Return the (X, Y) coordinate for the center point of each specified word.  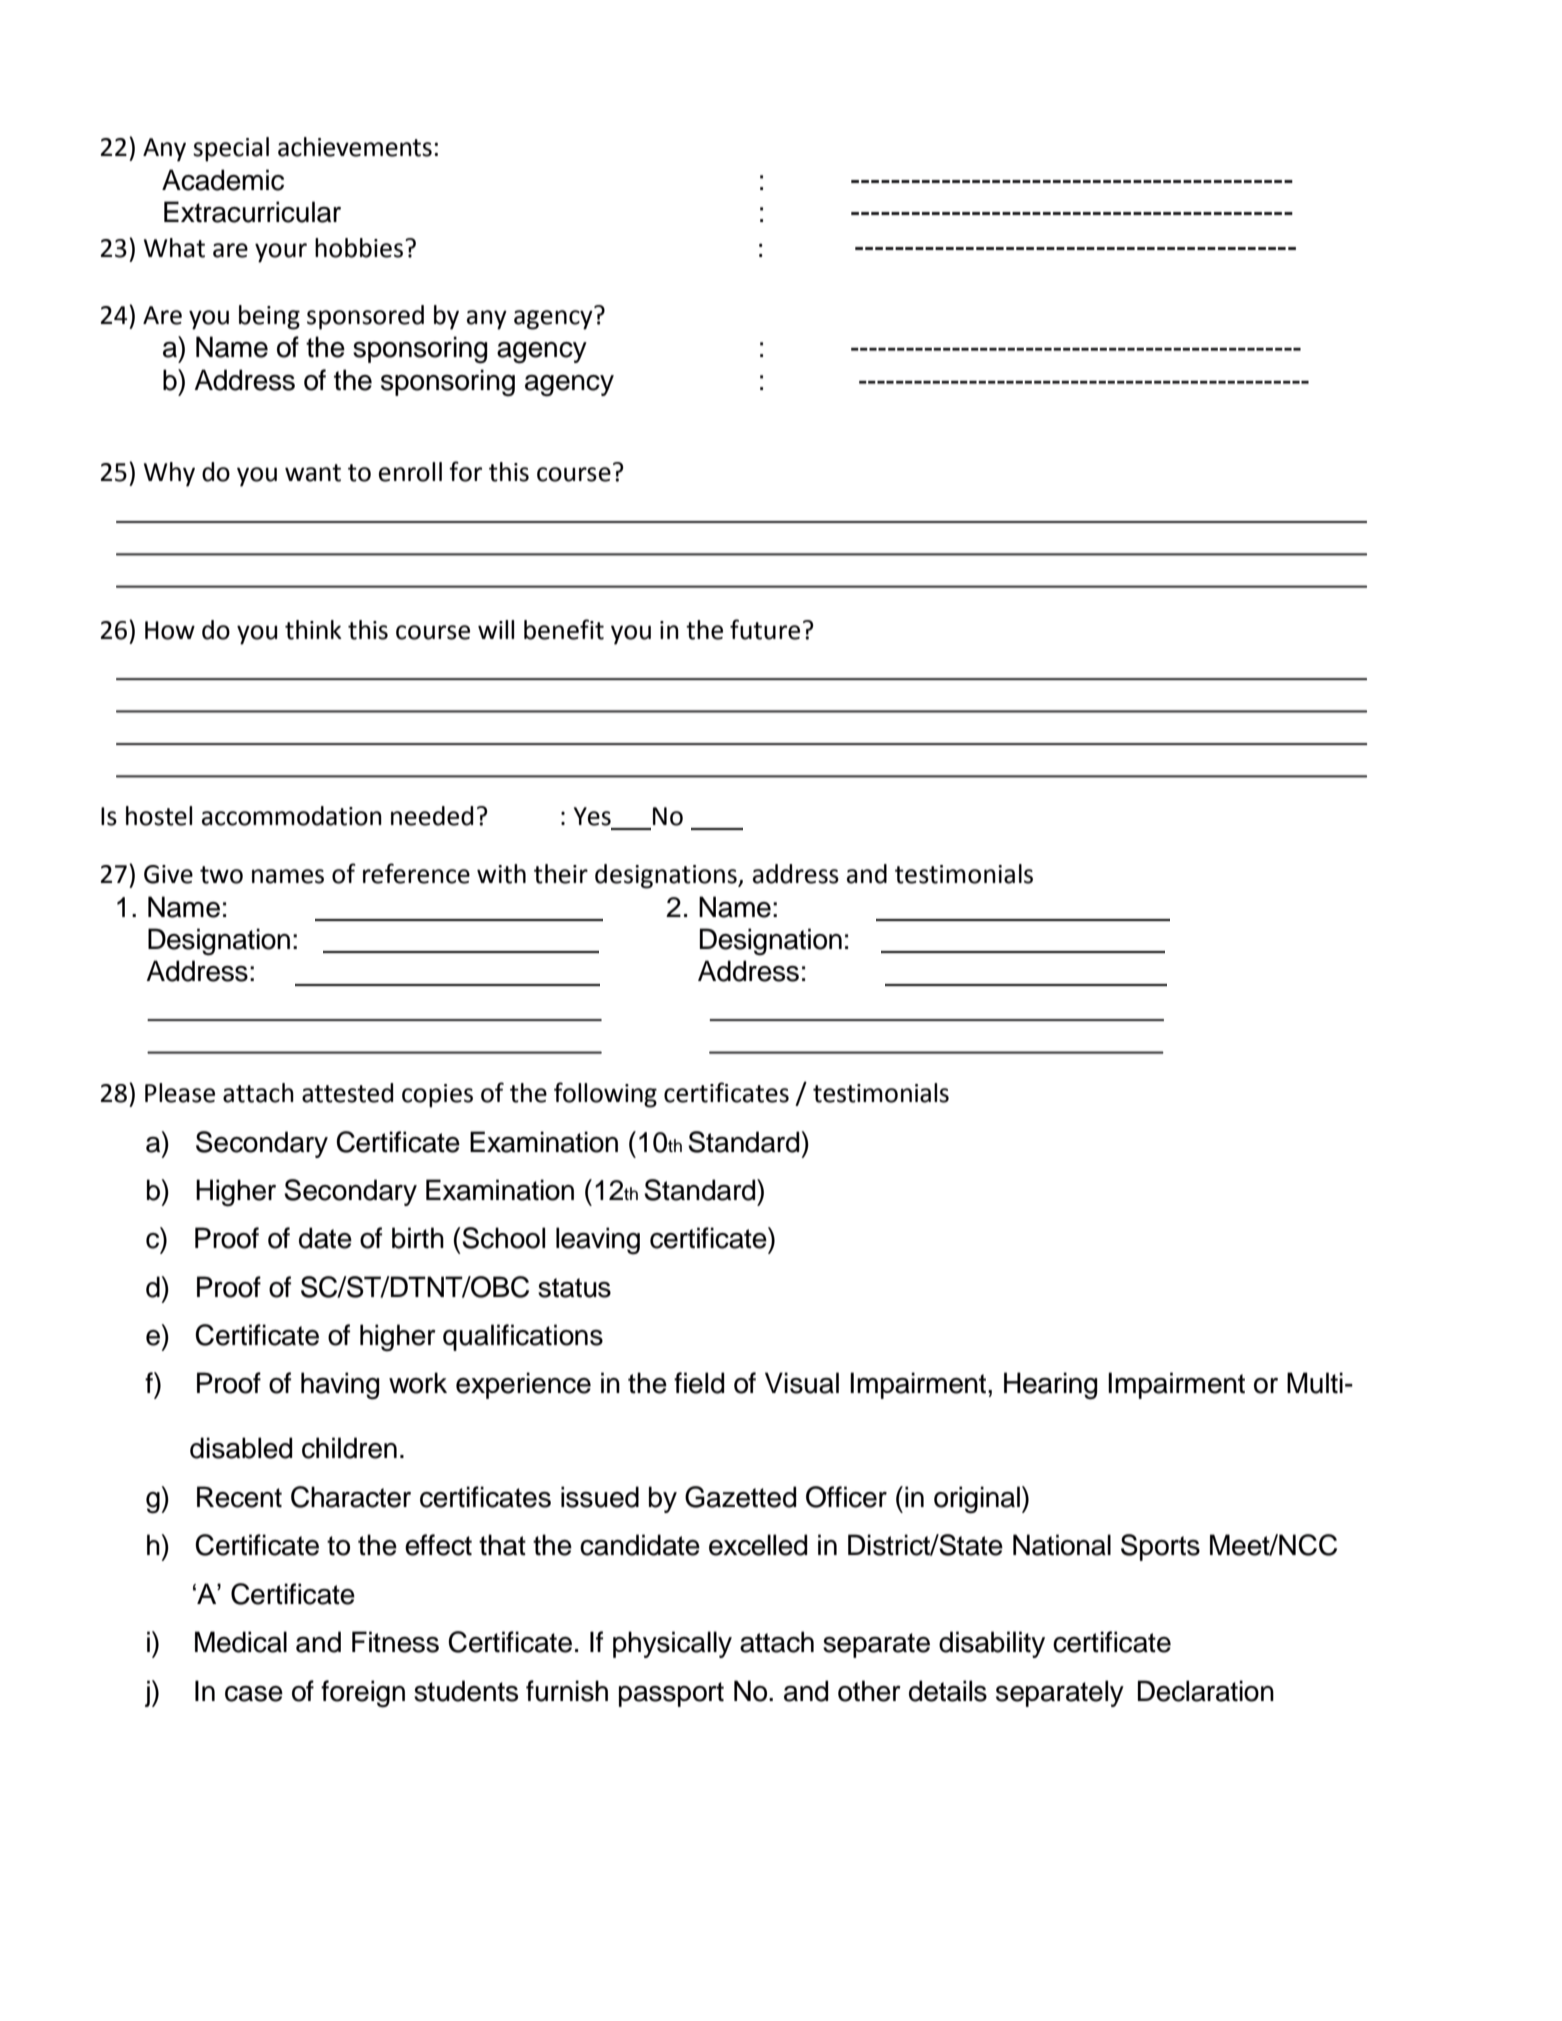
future (765, 629)
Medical (241, 1642)
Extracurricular (252, 212)
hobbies (360, 248)
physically (672, 1644)
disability (992, 1644)
